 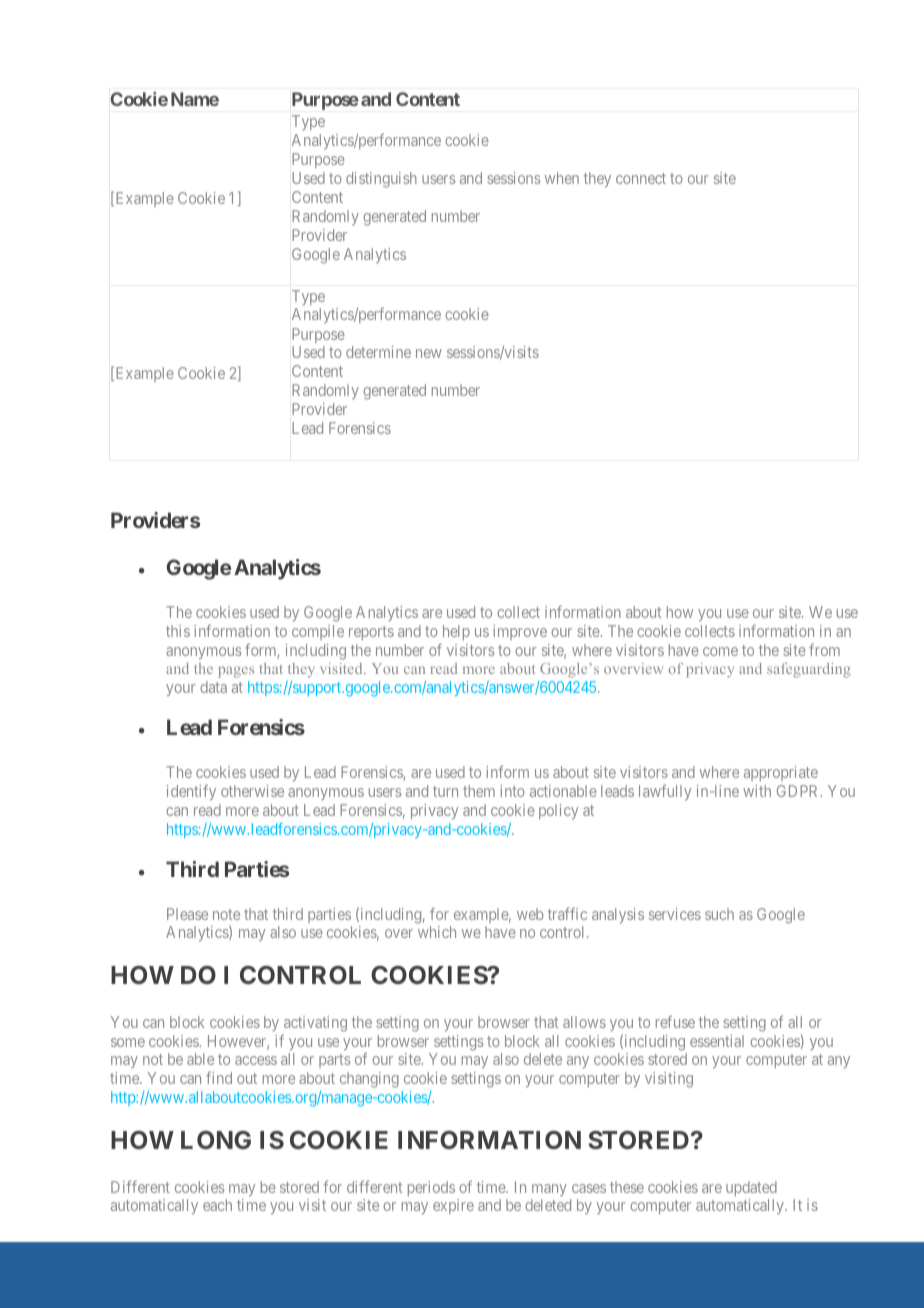 I want to click on distinguish, so click(x=381, y=180).
